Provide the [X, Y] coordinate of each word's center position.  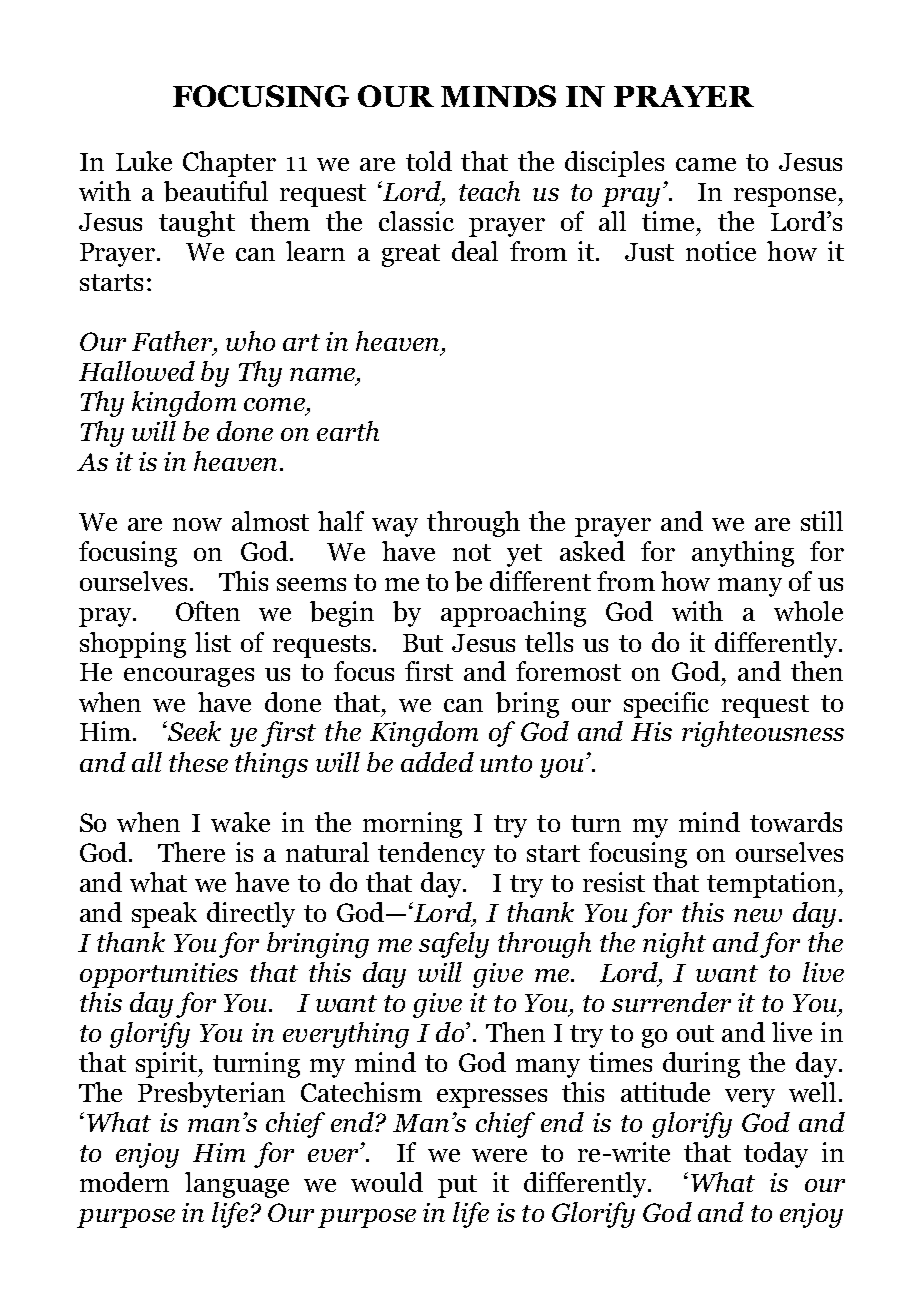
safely [454, 945]
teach [489, 191]
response [786, 197]
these [198, 762]
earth [348, 431]
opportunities [159, 975]
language [237, 1185]
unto [506, 763]
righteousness [763, 734]
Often [208, 611]
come [274, 404]
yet [524, 555]
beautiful [216, 191]
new [758, 915]
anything [743, 554]
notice [721, 251]
